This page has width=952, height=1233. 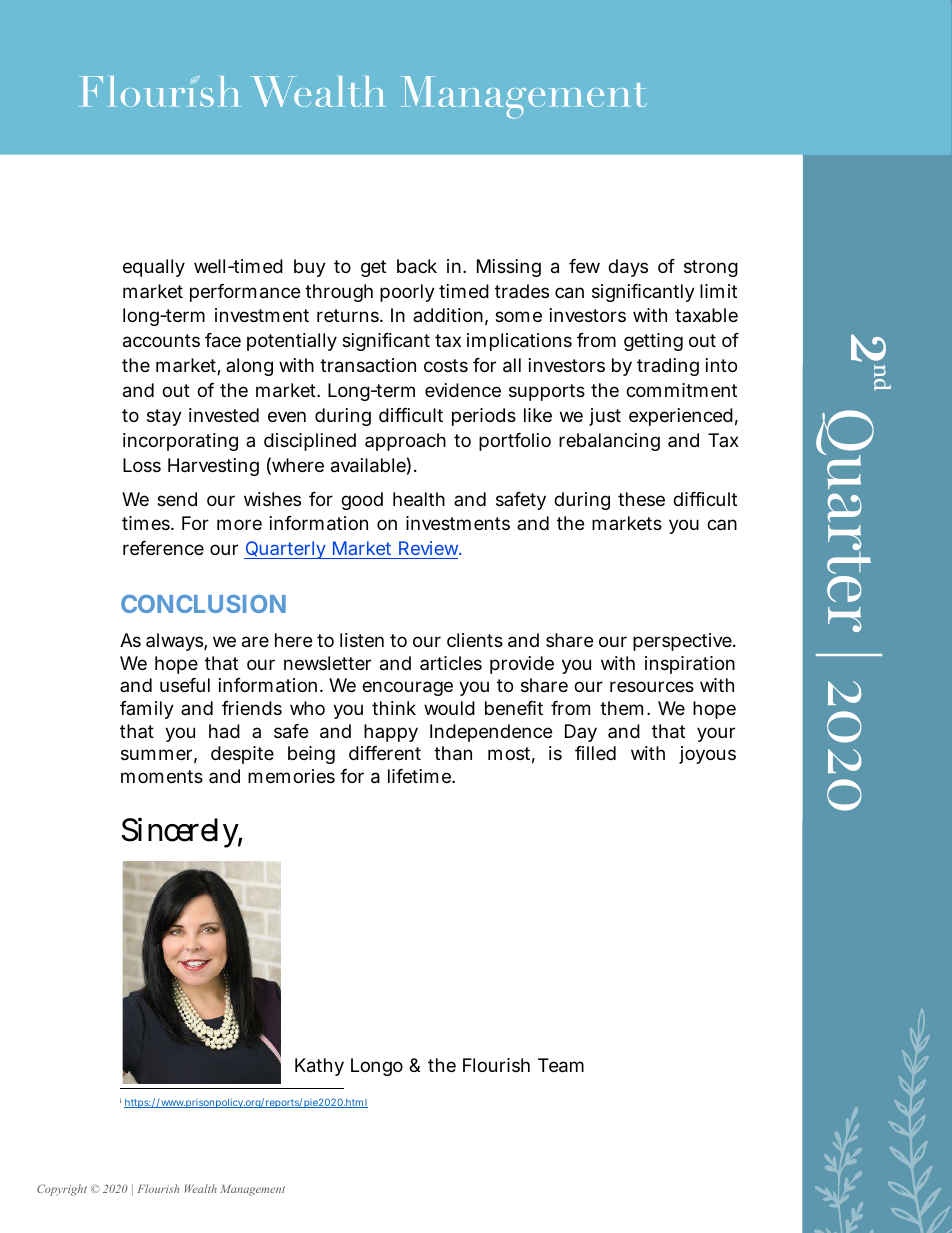 I want to click on days, so click(x=628, y=268).
